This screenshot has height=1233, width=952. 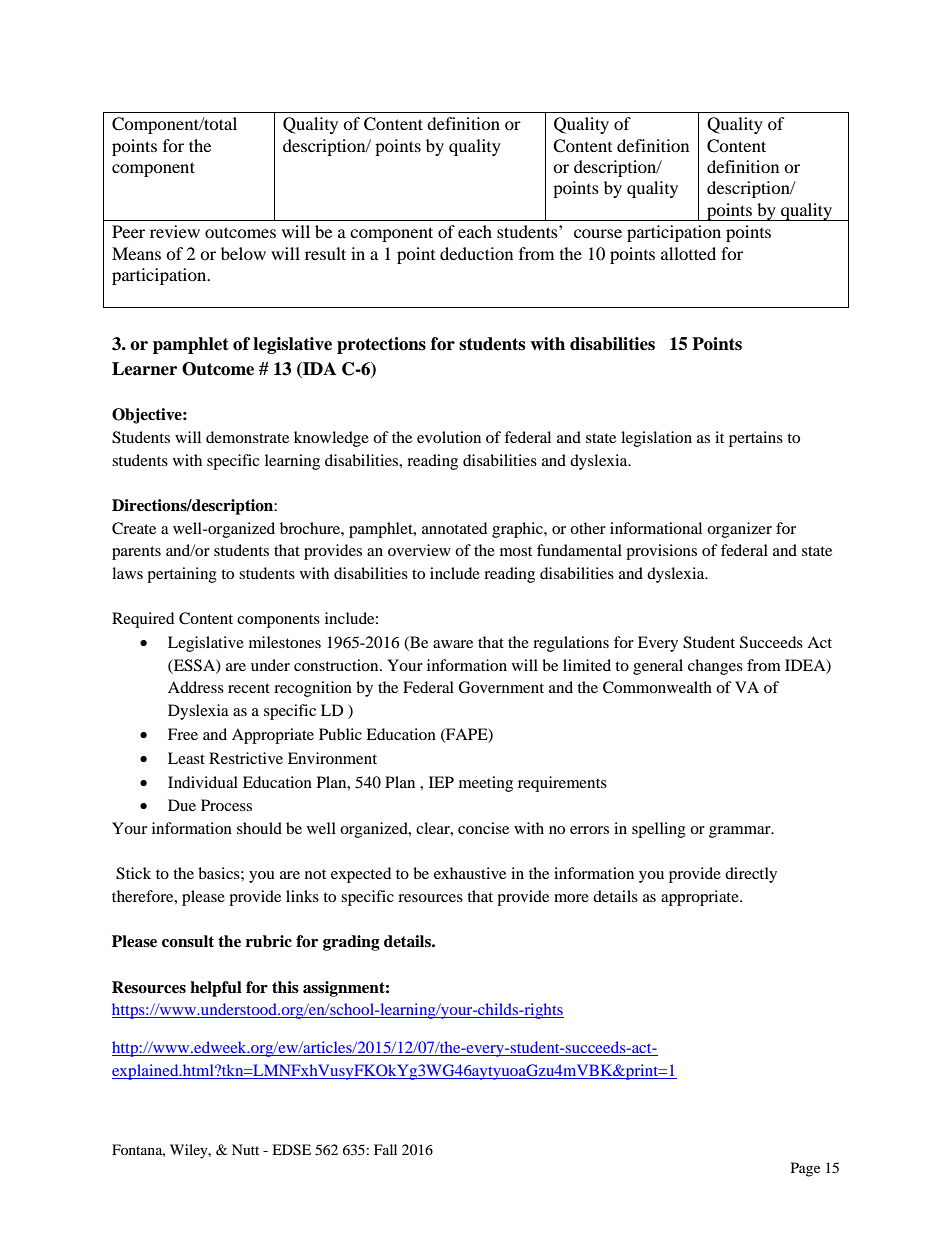 What do you see at coordinates (476, 253) in the screenshot?
I see `deduction` at bounding box center [476, 253].
